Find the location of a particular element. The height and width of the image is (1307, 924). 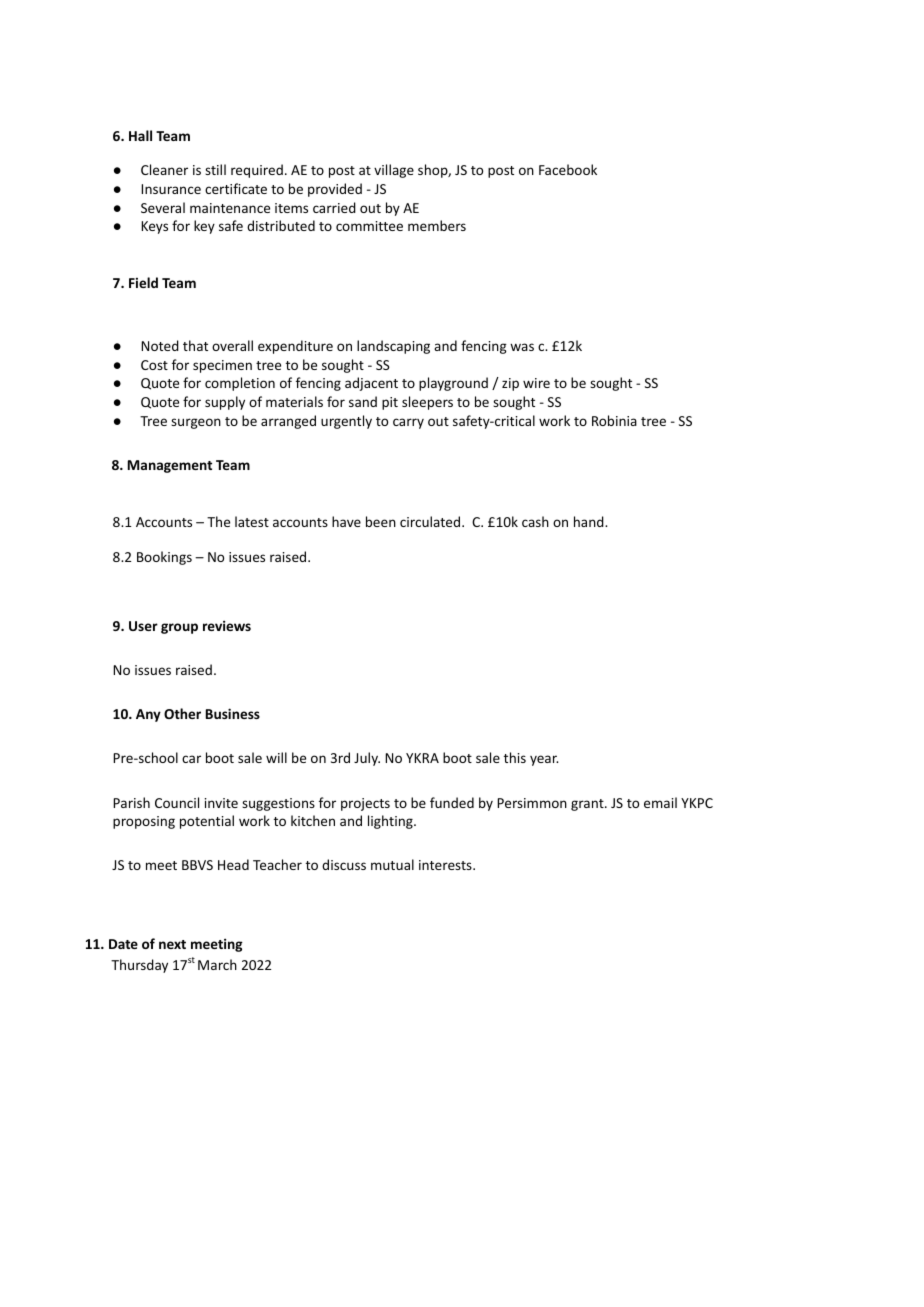

been is located at coordinates (381, 521).
